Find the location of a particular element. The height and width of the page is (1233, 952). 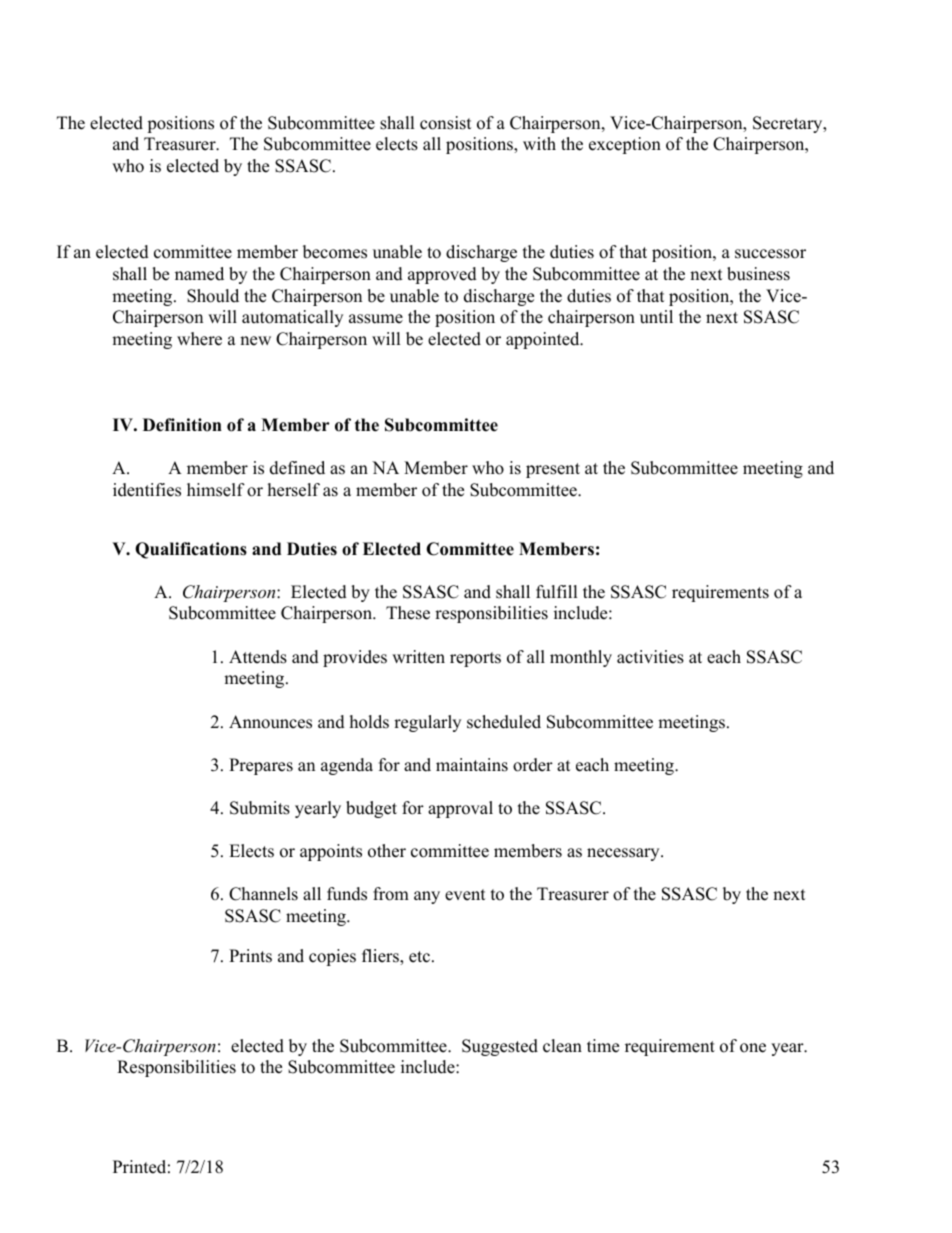

These is located at coordinates (408, 613).
